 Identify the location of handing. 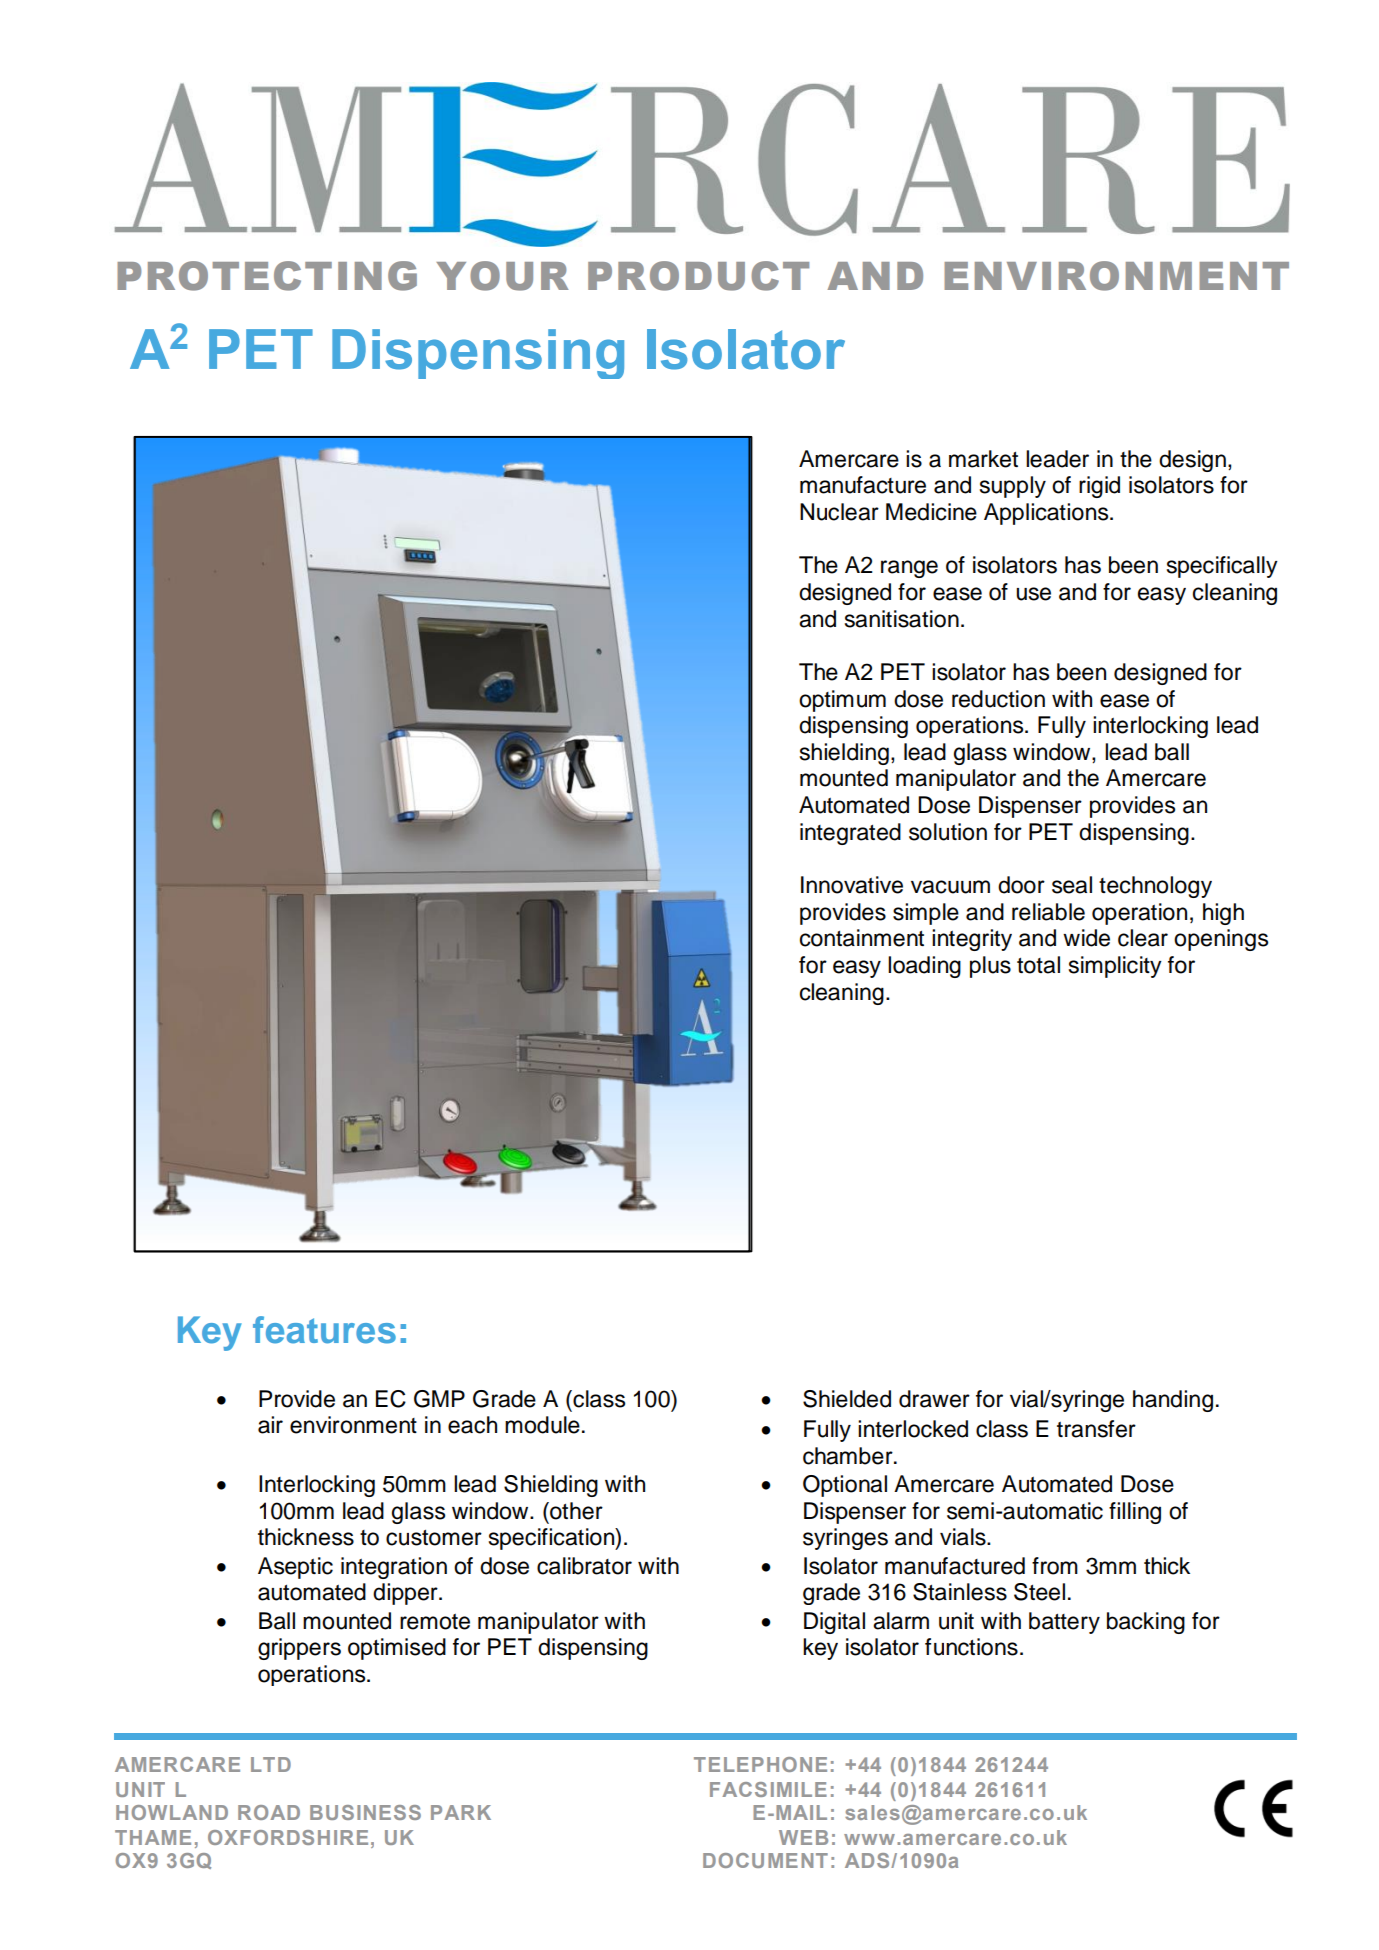
(1173, 1401).
